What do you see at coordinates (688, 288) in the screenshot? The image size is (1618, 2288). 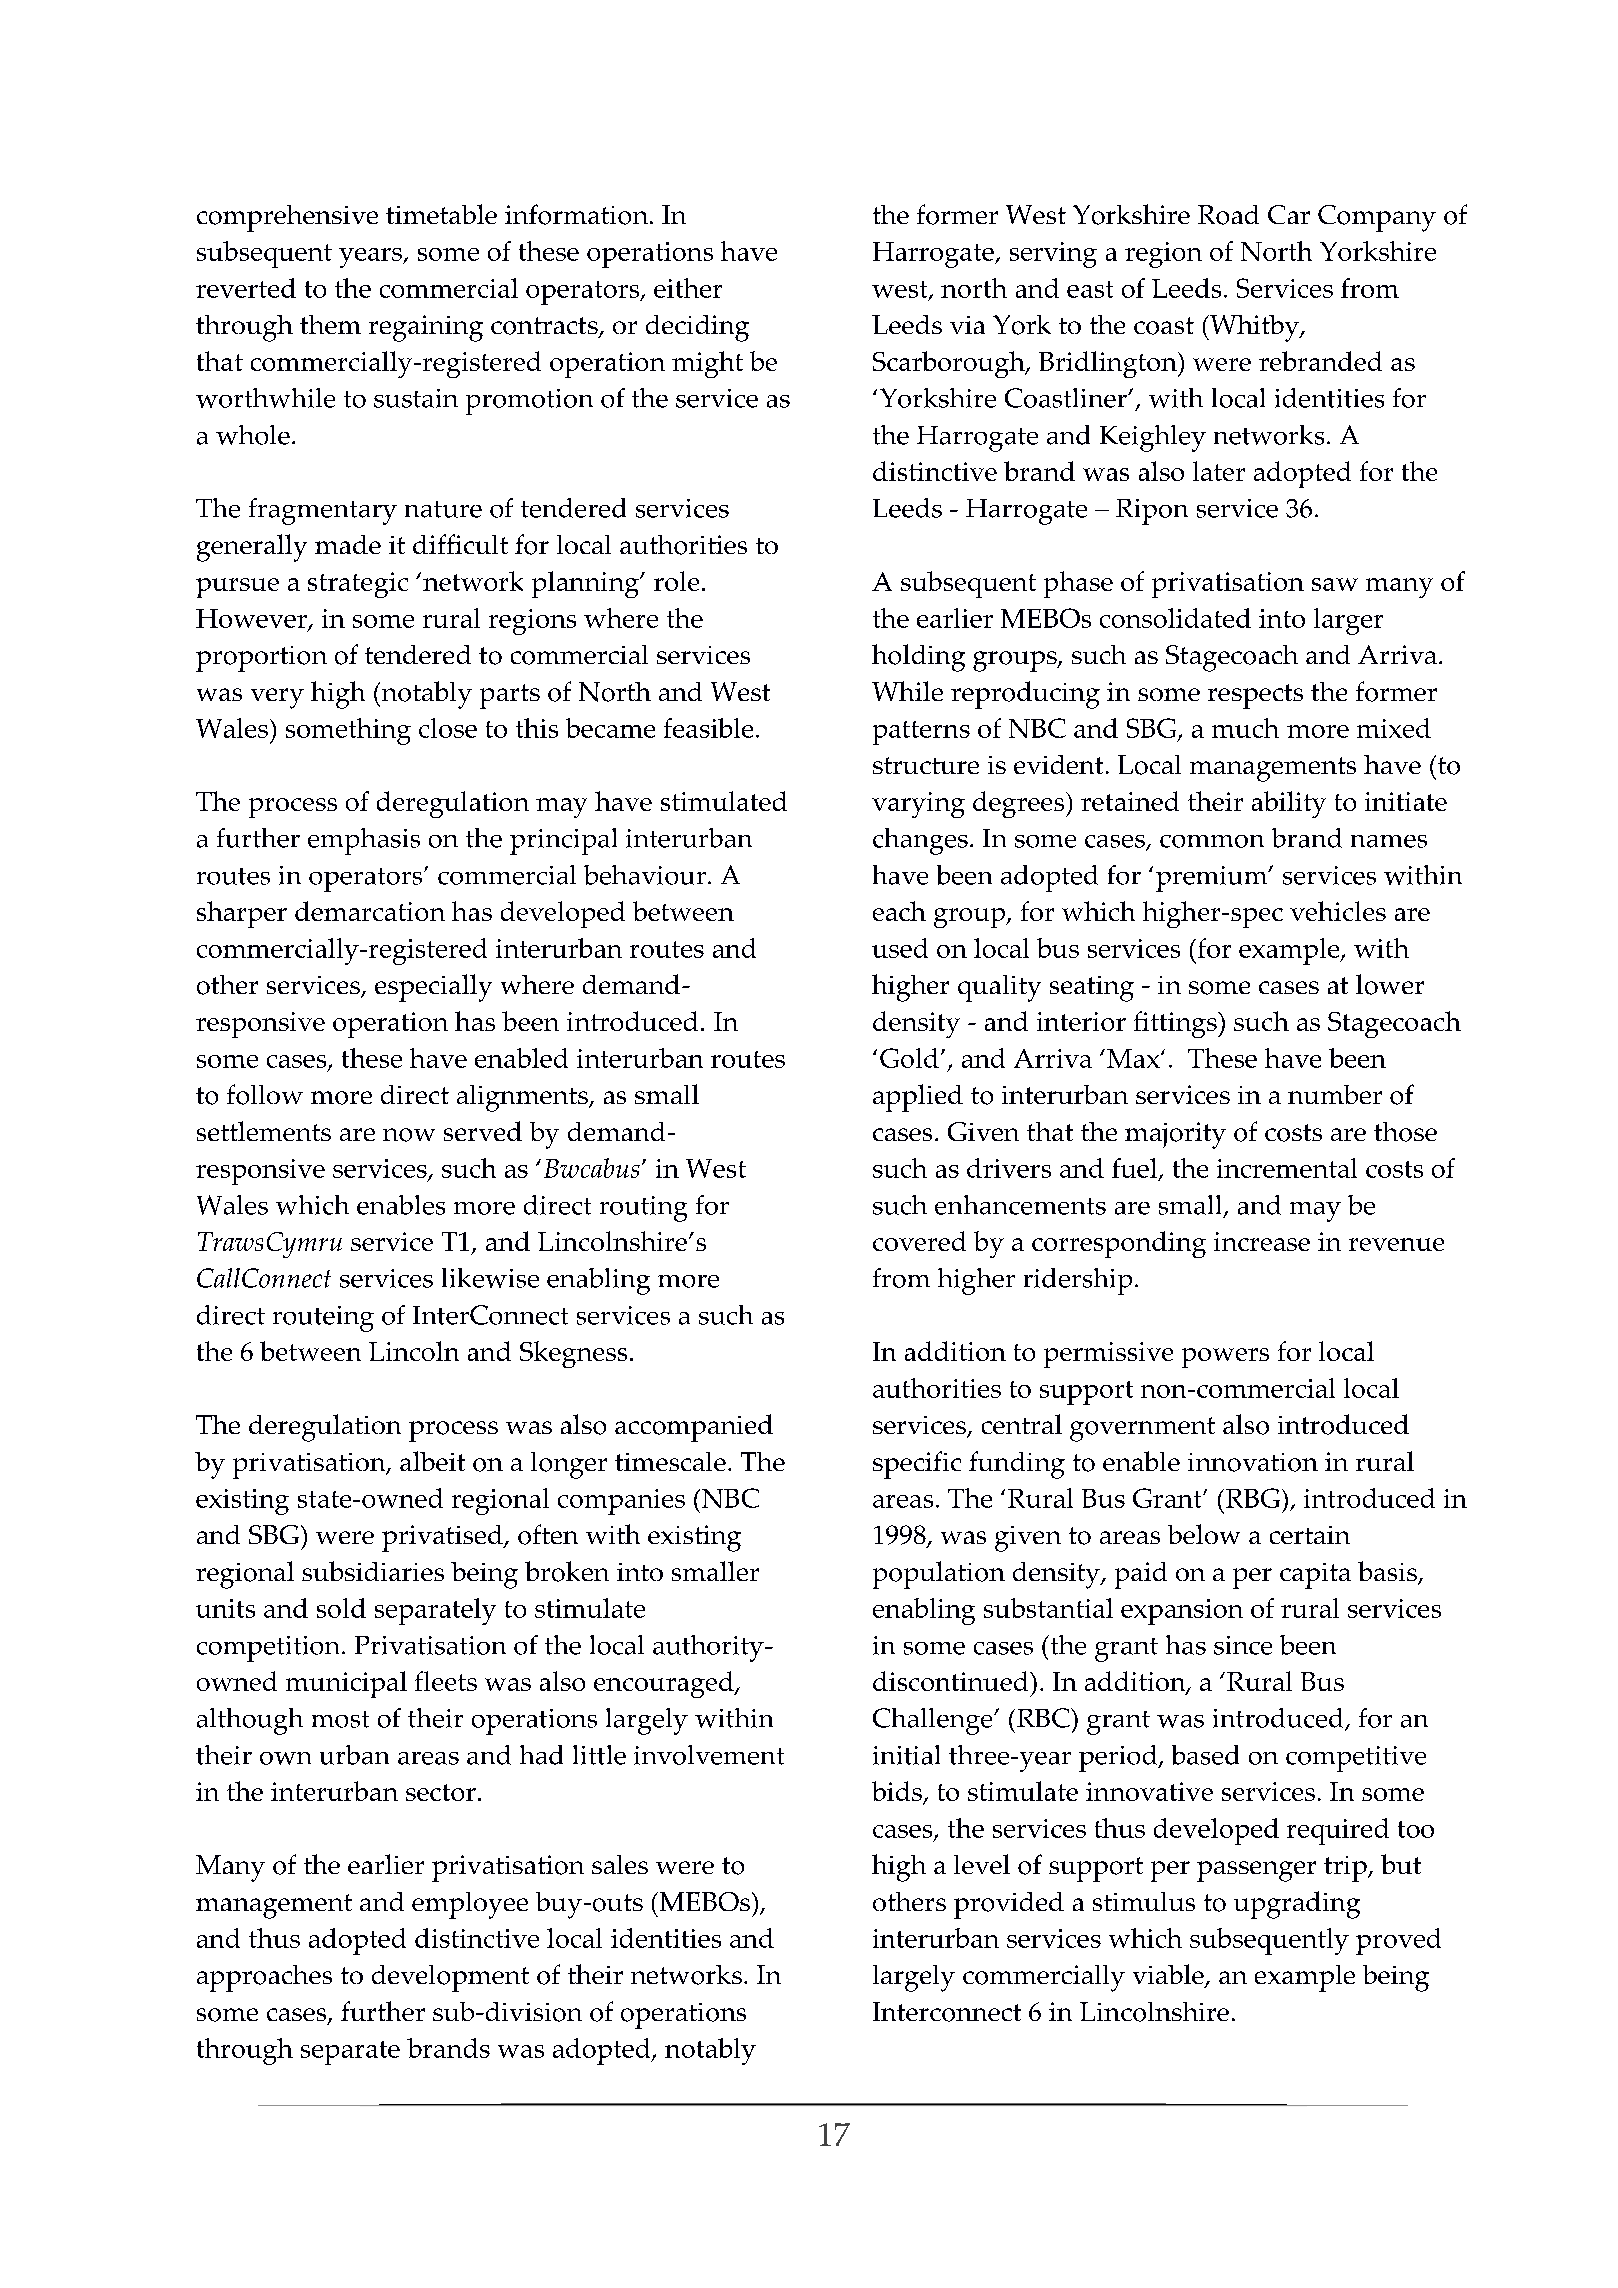 I see `either` at bounding box center [688, 288].
